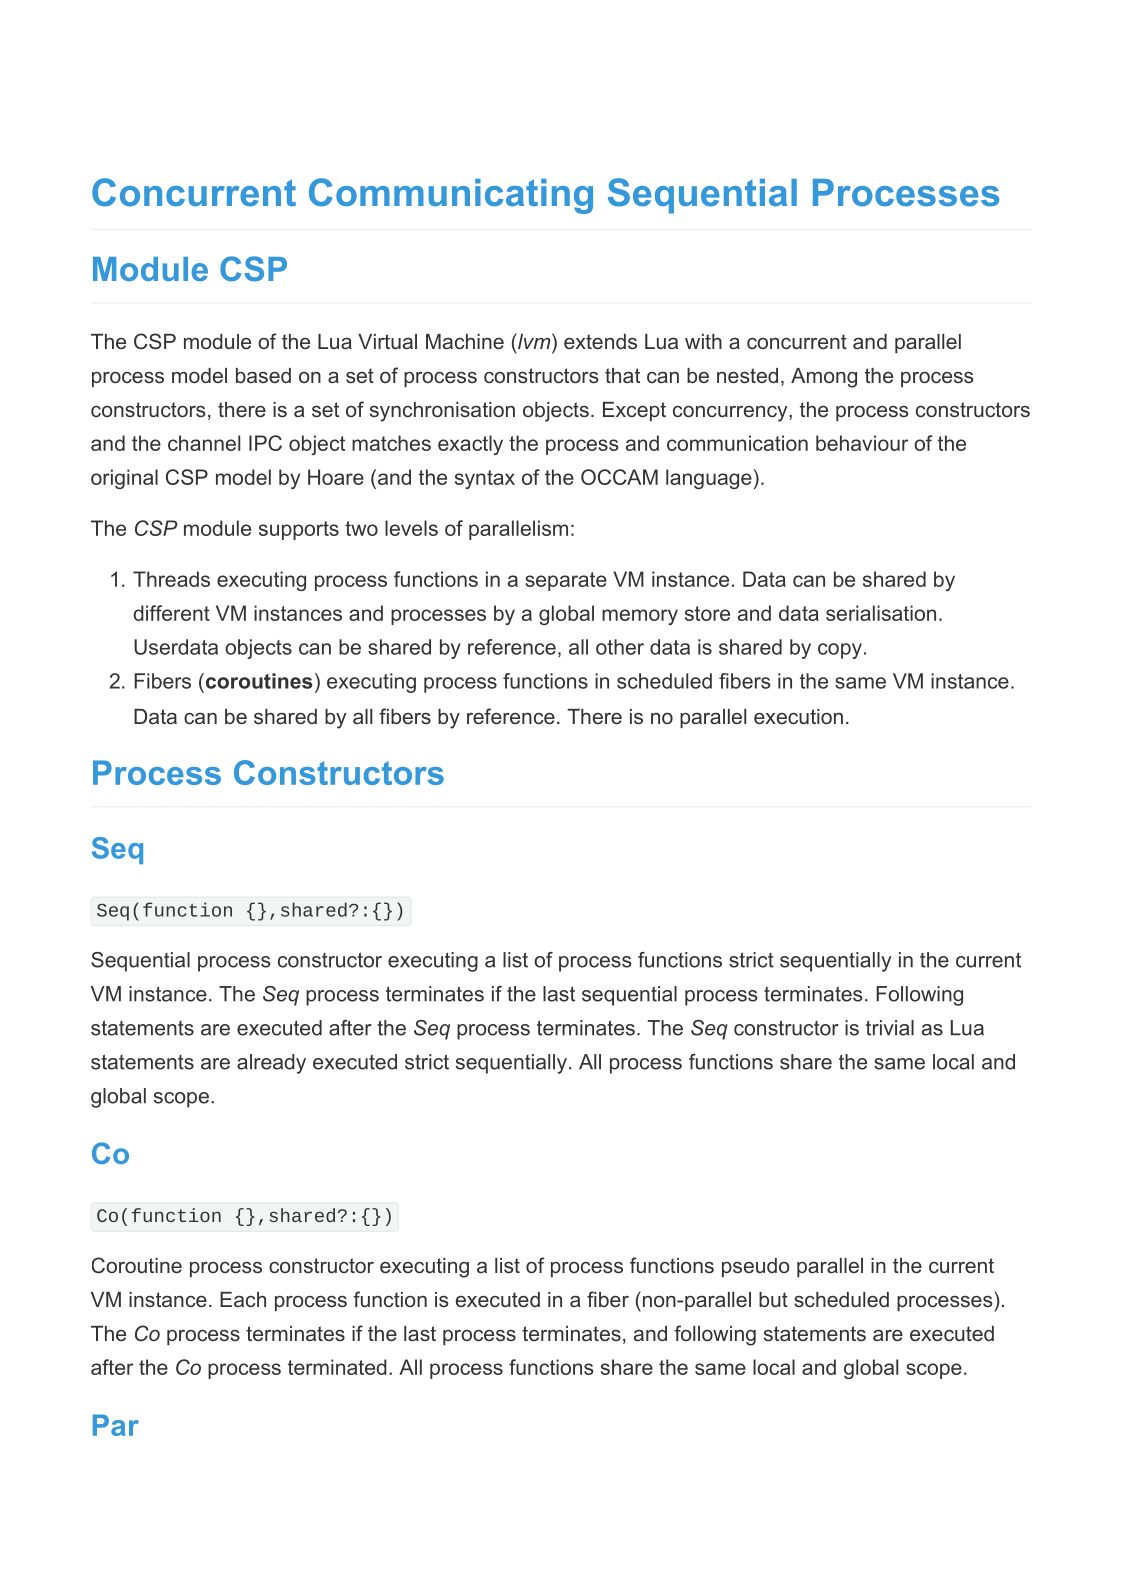 The image size is (1122, 1586). What do you see at coordinates (773, 1299) in the page?
I see `but` at bounding box center [773, 1299].
